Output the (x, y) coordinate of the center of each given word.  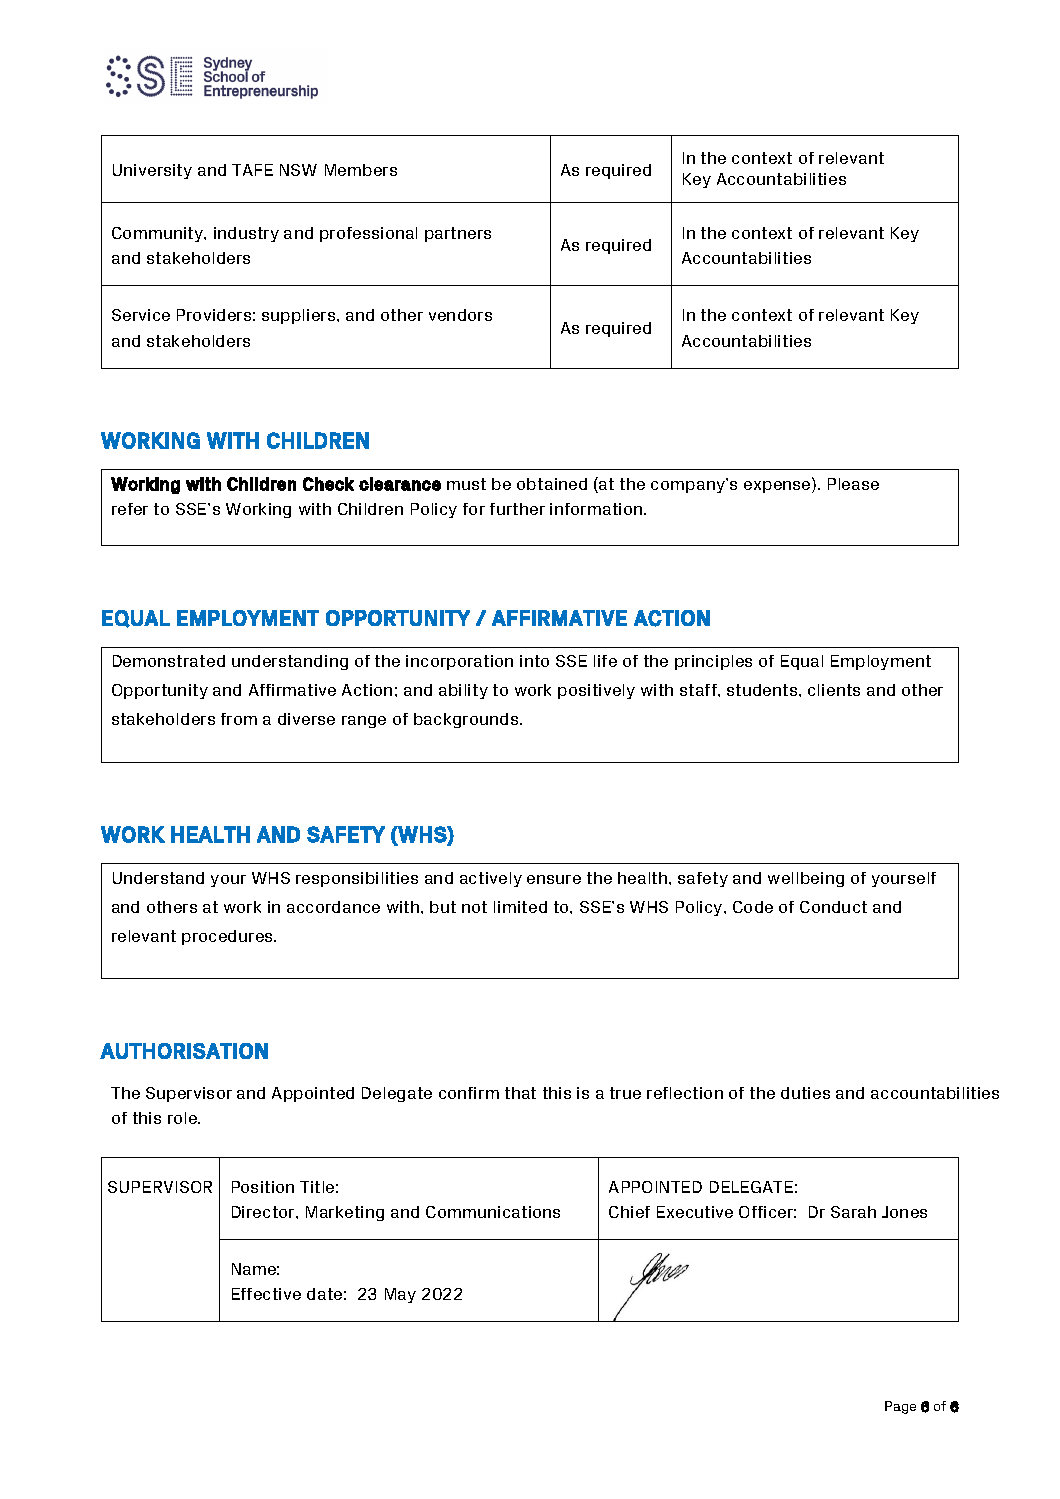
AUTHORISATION (184, 1051)
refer (130, 509)
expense (778, 485)
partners (458, 234)
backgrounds (467, 720)
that (520, 1093)
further (517, 509)
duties (805, 1093)
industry (246, 234)
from (239, 719)
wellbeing (806, 879)
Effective (266, 1294)
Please (853, 484)
